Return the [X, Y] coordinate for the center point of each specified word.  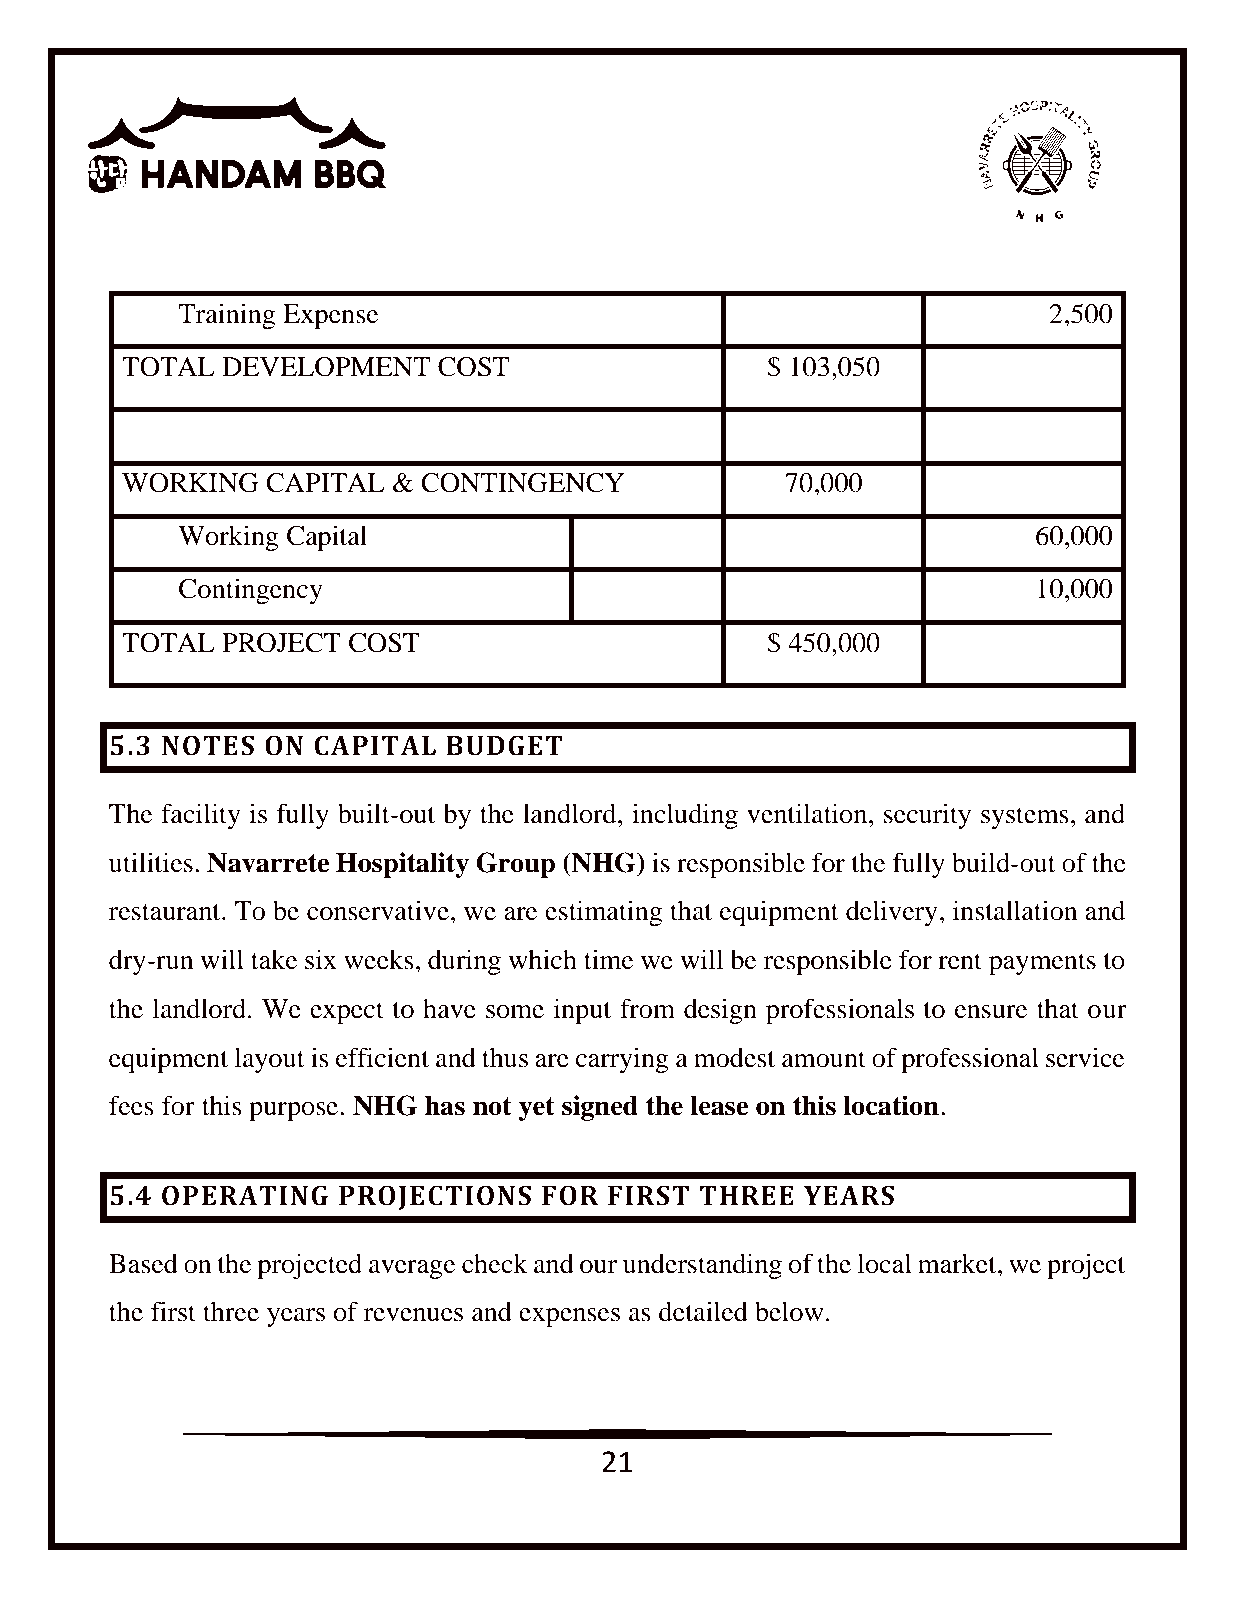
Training [226, 316]
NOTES [208, 745]
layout [269, 1060]
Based [143, 1264]
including [685, 816]
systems [1025, 818]
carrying [622, 1060]
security [927, 816]
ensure [991, 1012]
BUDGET [504, 745]
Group [515, 865]
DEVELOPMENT [326, 367]
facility [201, 816]
